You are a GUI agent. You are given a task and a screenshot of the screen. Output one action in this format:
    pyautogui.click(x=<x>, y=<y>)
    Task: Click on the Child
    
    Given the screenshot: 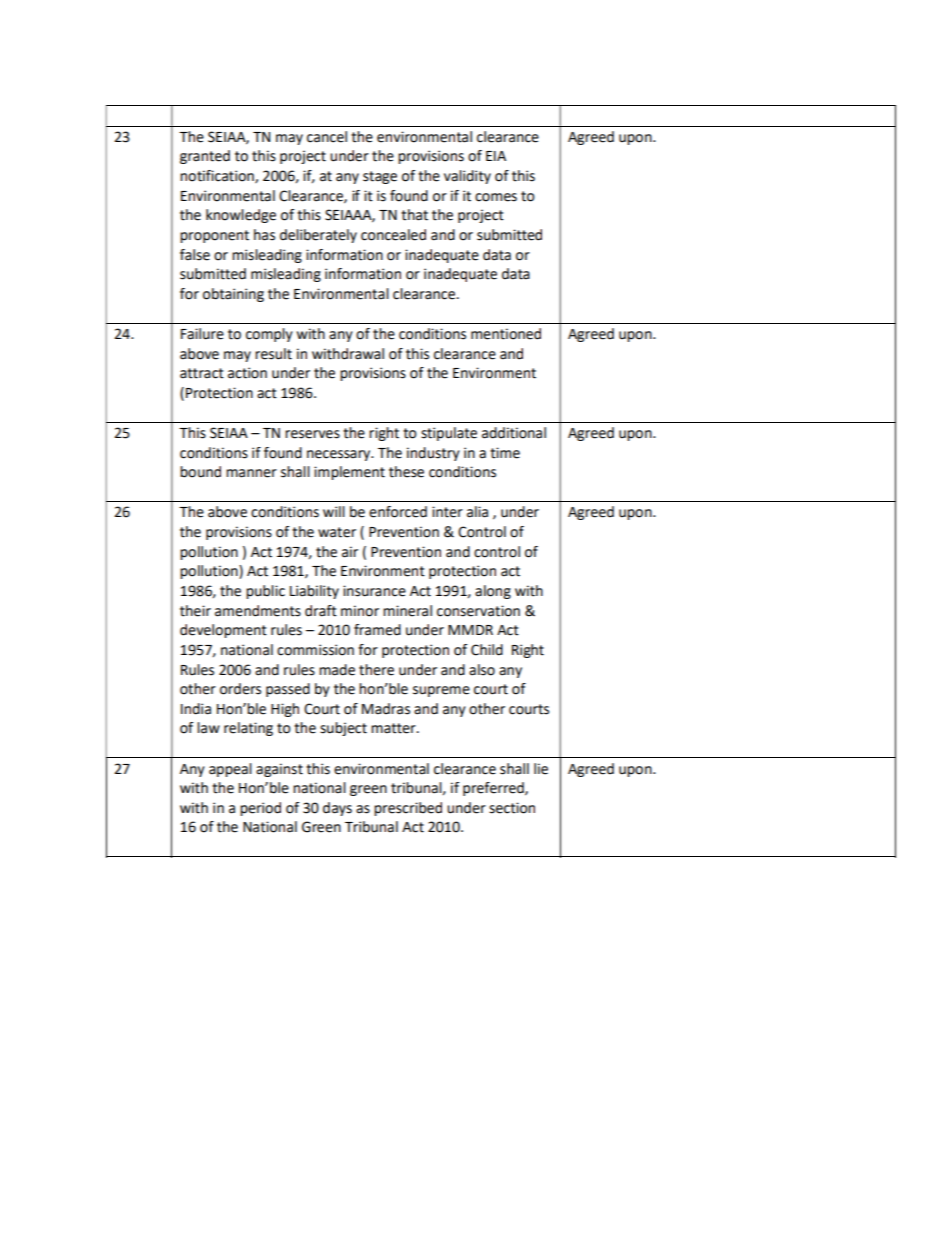 What is the action you would take?
    pyautogui.click(x=487, y=650)
